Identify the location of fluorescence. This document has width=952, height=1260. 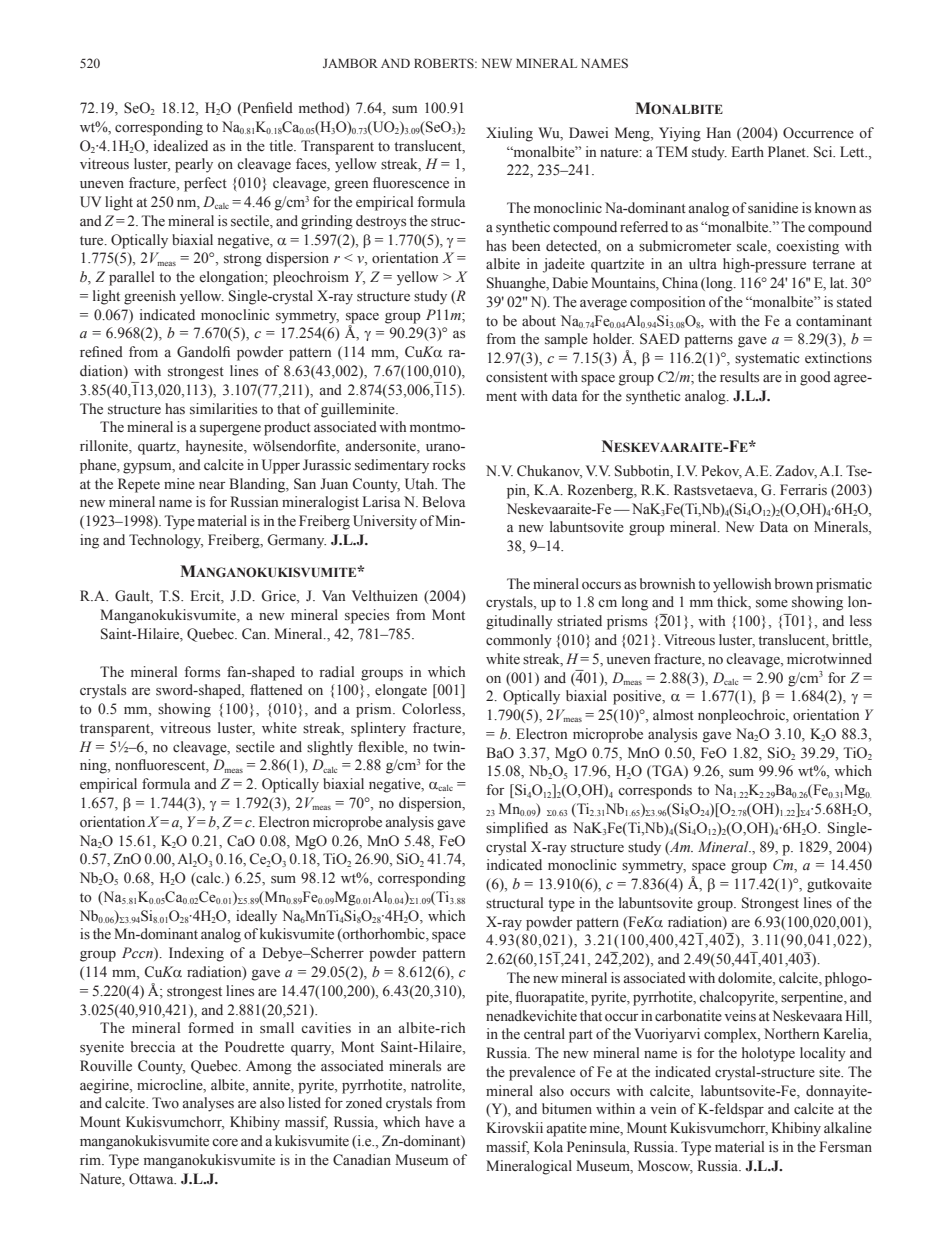
(411, 183).
